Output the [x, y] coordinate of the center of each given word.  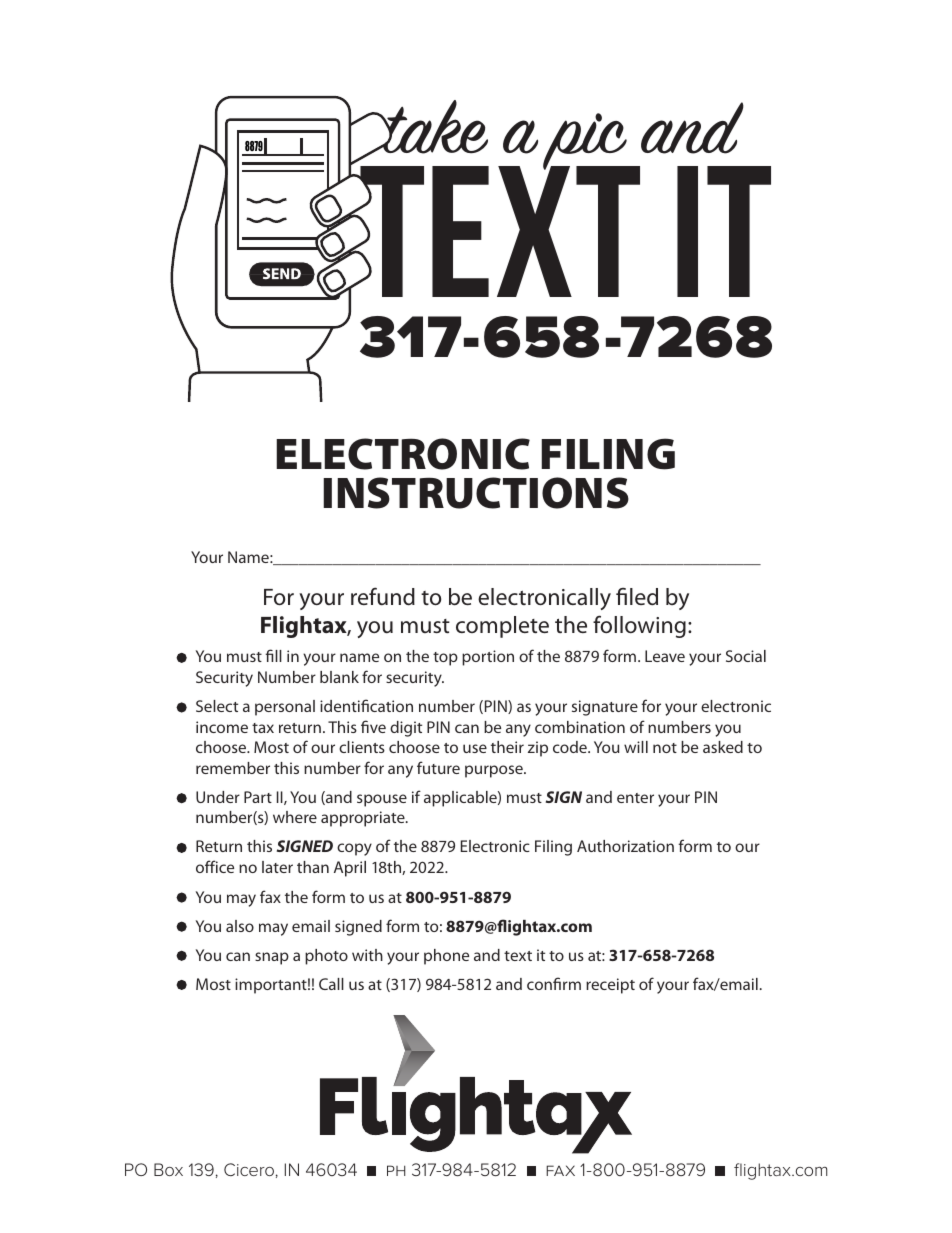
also [240, 926]
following [639, 626]
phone [446, 957]
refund [383, 596]
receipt [610, 986]
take [433, 127]
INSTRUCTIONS [476, 493]
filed [637, 596]
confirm [554, 983]
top [445, 659]
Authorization [625, 846]
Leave [665, 656]
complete [502, 627]
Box [168, 1169]
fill [273, 655]
